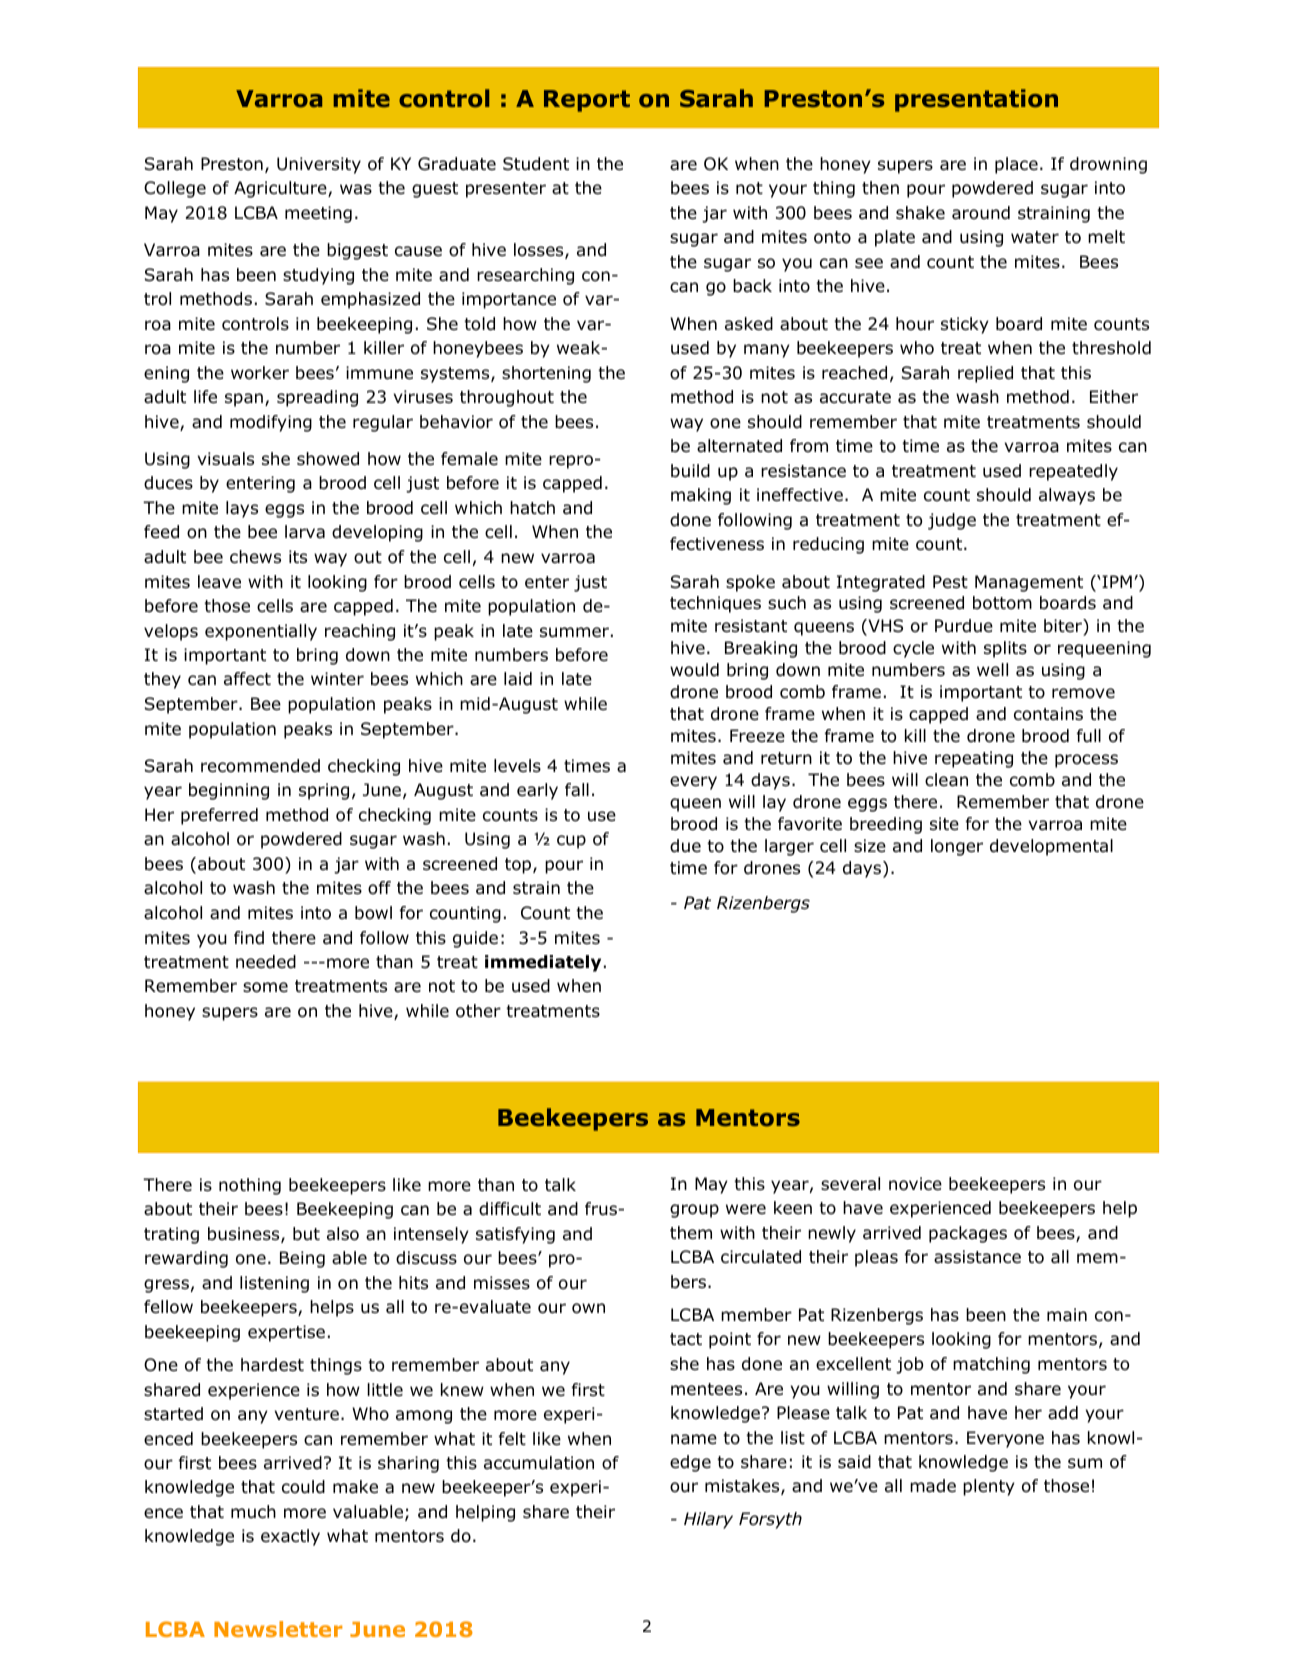 The height and width of the document is (1678, 1297). I want to click on some, so click(265, 987).
